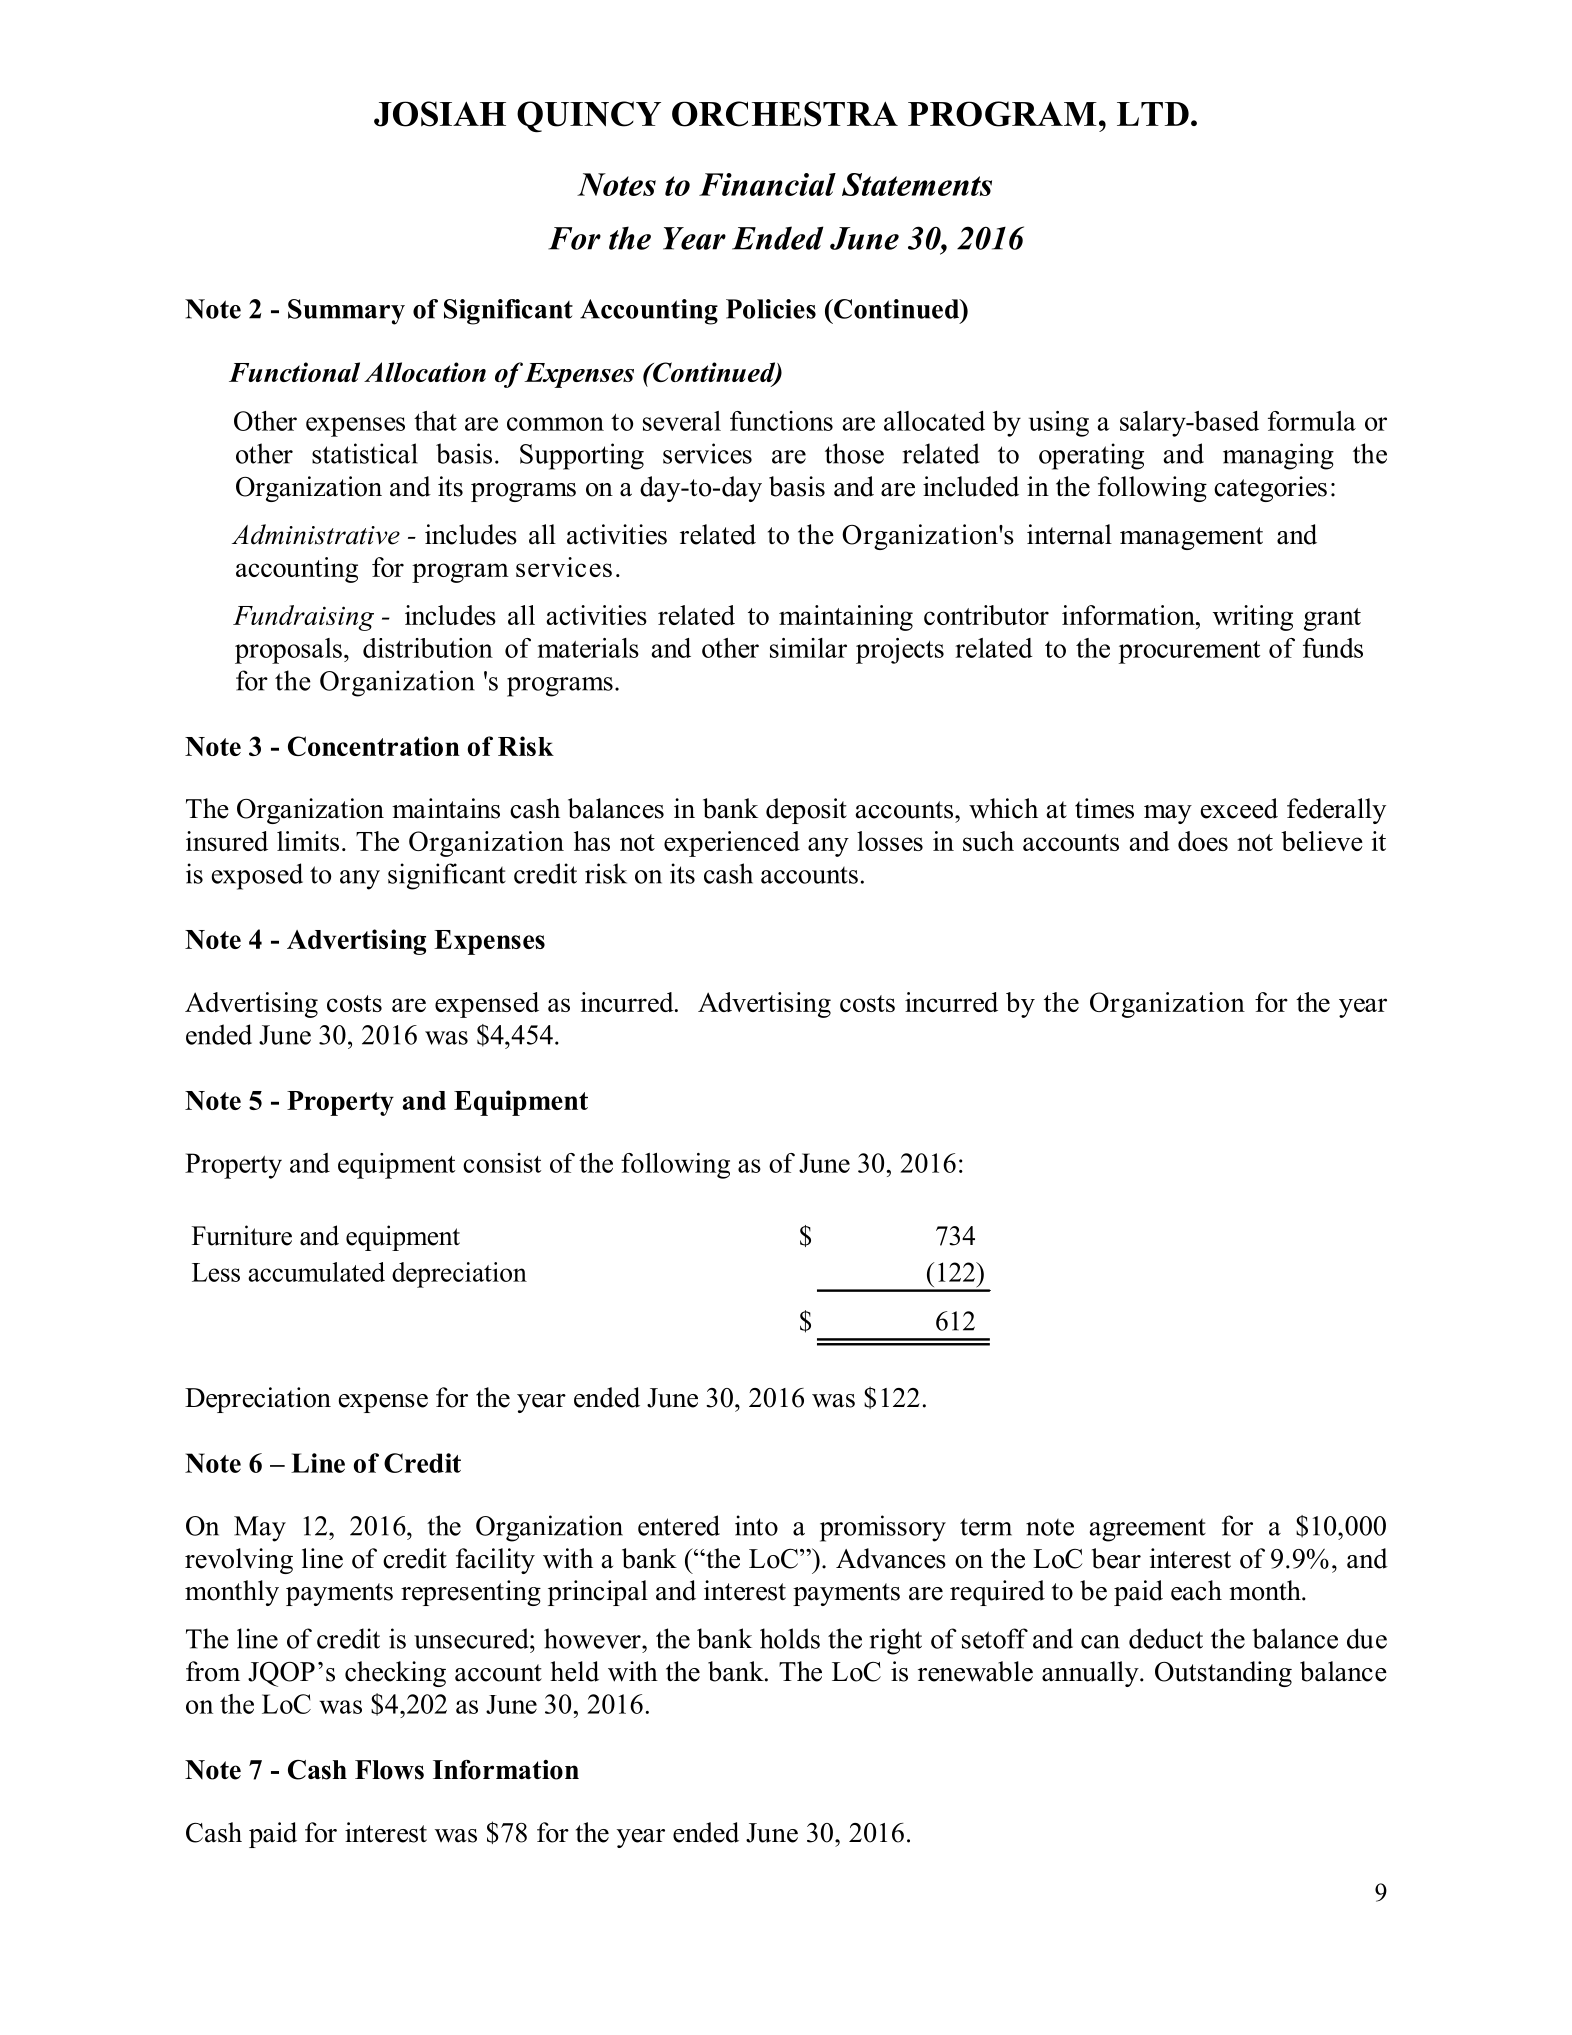 The width and height of the screenshot is (1572, 2035). What do you see at coordinates (1189, 652) in the screenshot?
I see `procurement` at bounding box center [1189, 652].
